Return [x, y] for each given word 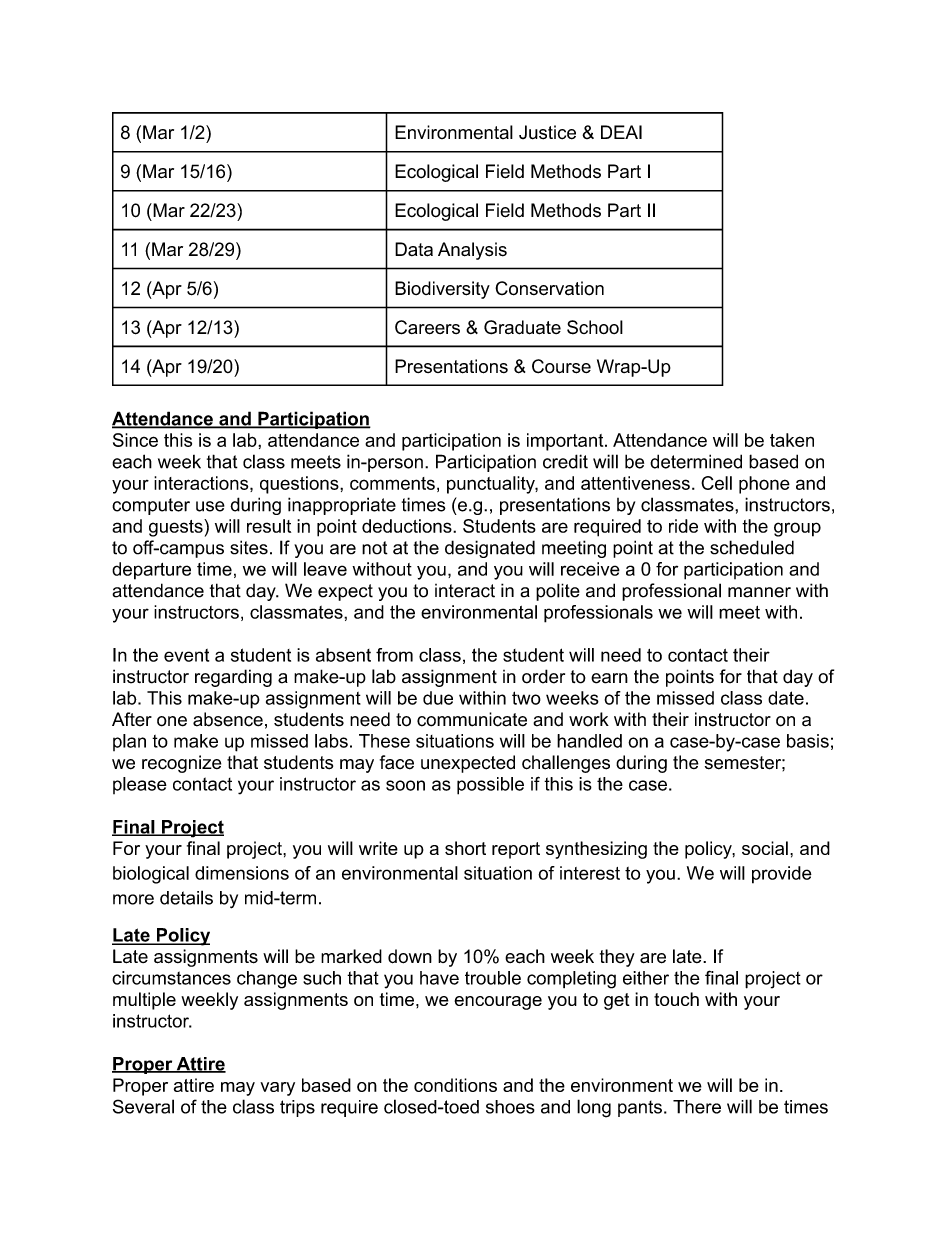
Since [135, 440]
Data [414, 249]
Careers [427, 327]
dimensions [242, 873]
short [465, 848]
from [394, 655]
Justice [547, 132]
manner [759, 592]
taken [792, 440]
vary [277, 1089]
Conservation [549, 288]
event [186, 655]
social [765, 848]
